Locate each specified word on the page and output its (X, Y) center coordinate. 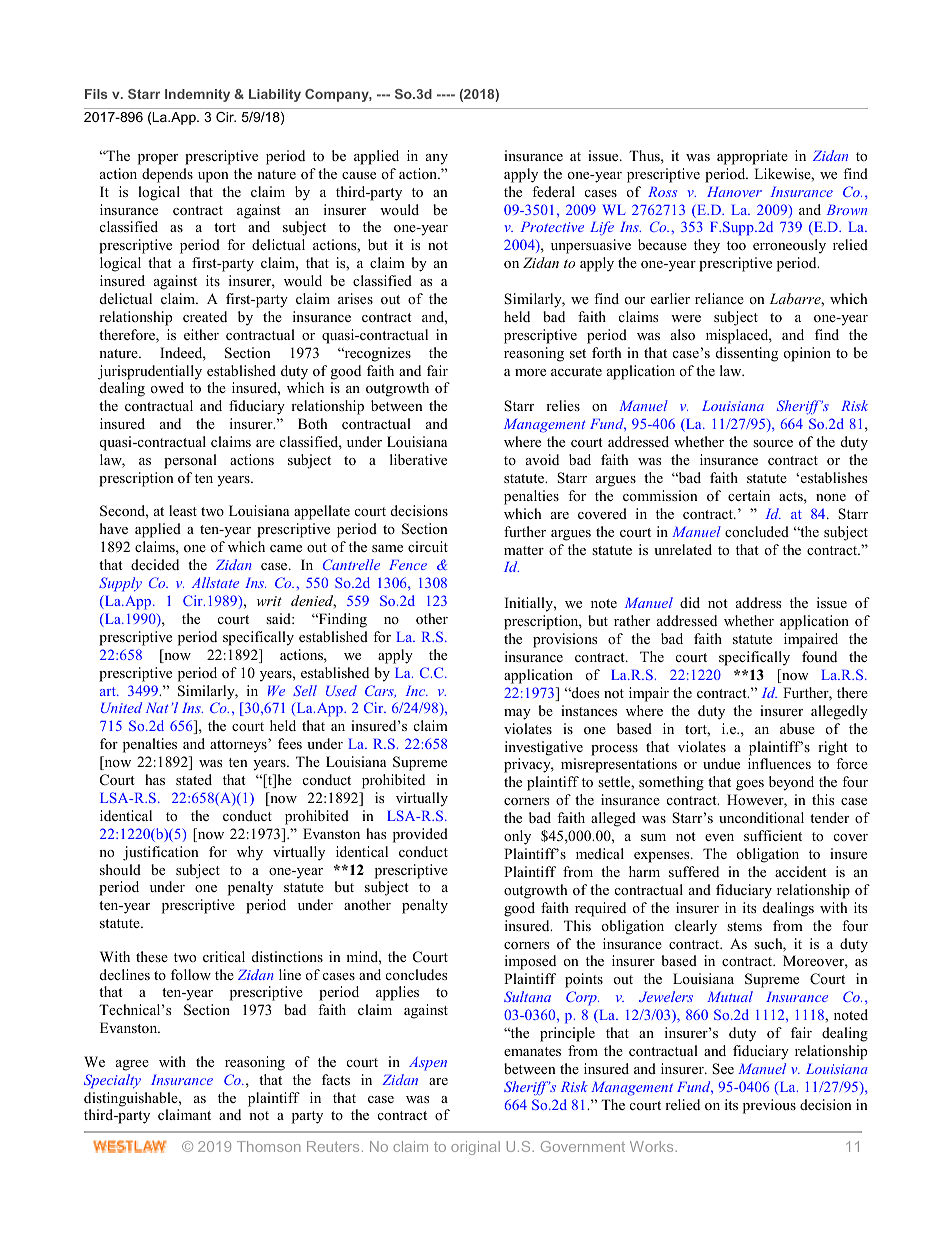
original (475, 1148)
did (690, 602)
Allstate (215, 582)
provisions (565, 640)
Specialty (112, 1081)
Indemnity (197, 95)
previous (769, 1106)
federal (553, 191)
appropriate (752, 157)
